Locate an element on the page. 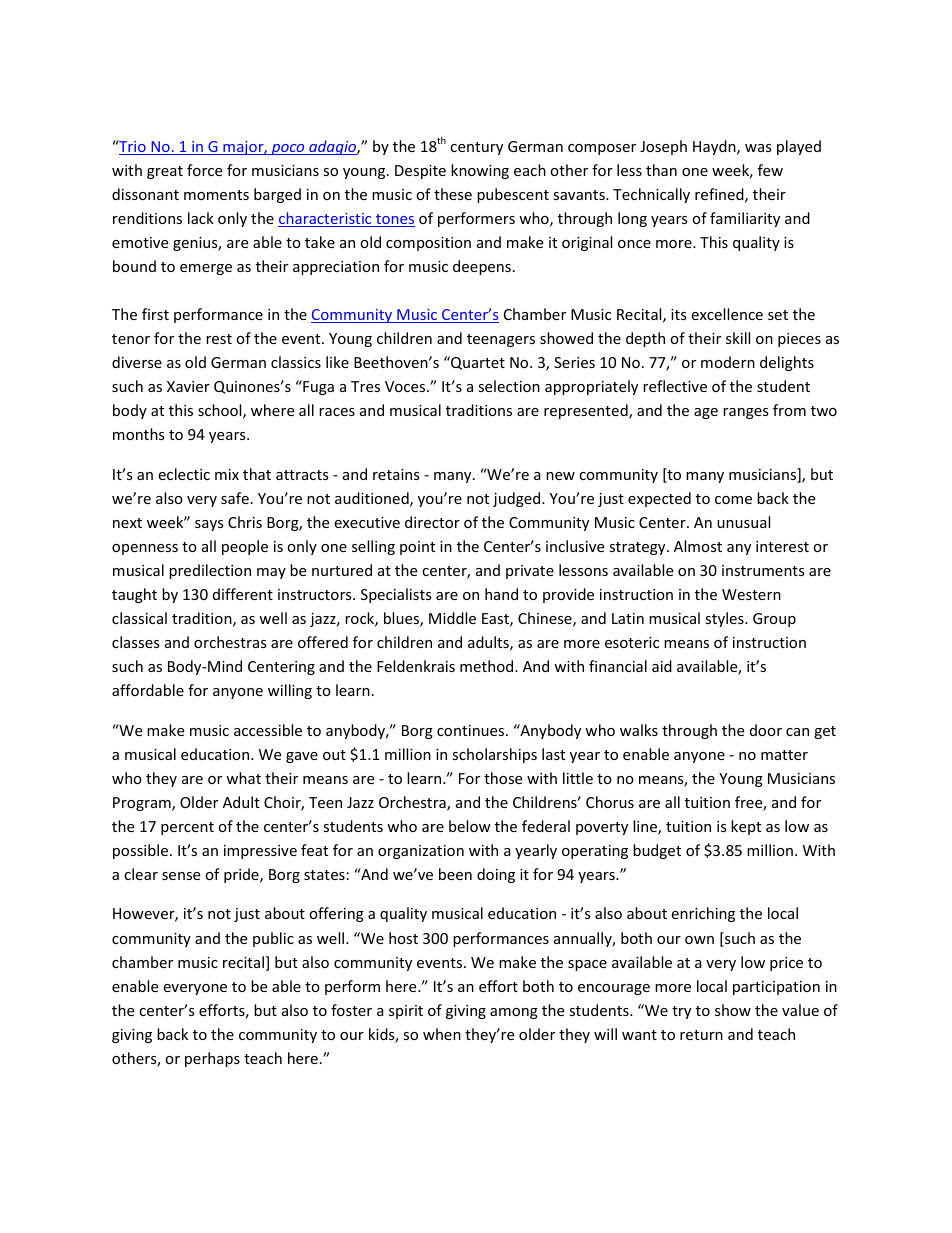 The image size is (952, 1233). different is located at coordinates (243, 594).
